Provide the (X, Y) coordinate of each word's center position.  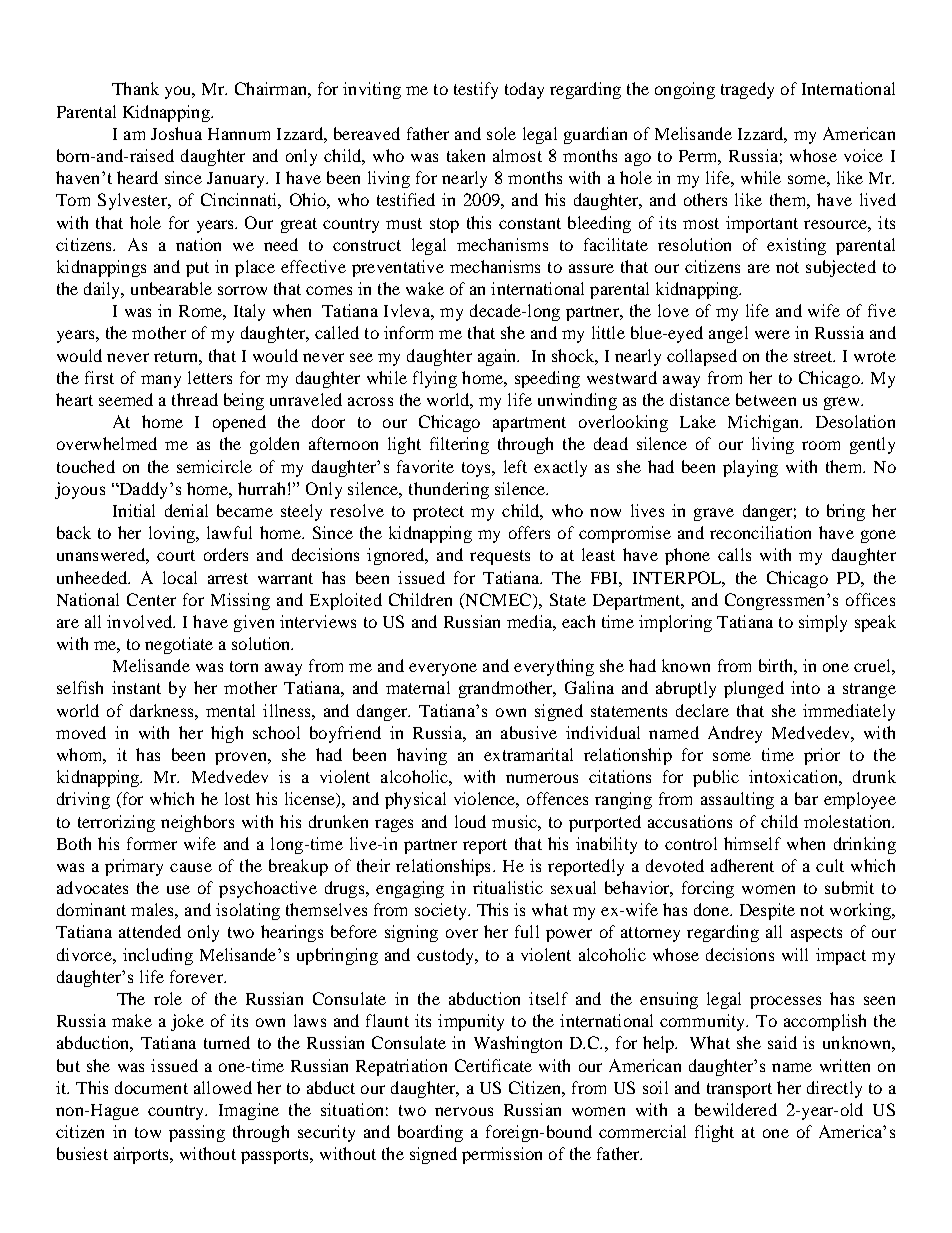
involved (141, 621)
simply (823, 623)
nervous (464, 1111)
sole (501, 133)
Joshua (176, 133)
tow (148, 1132)
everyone (443, 669)
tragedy (747, 90)
